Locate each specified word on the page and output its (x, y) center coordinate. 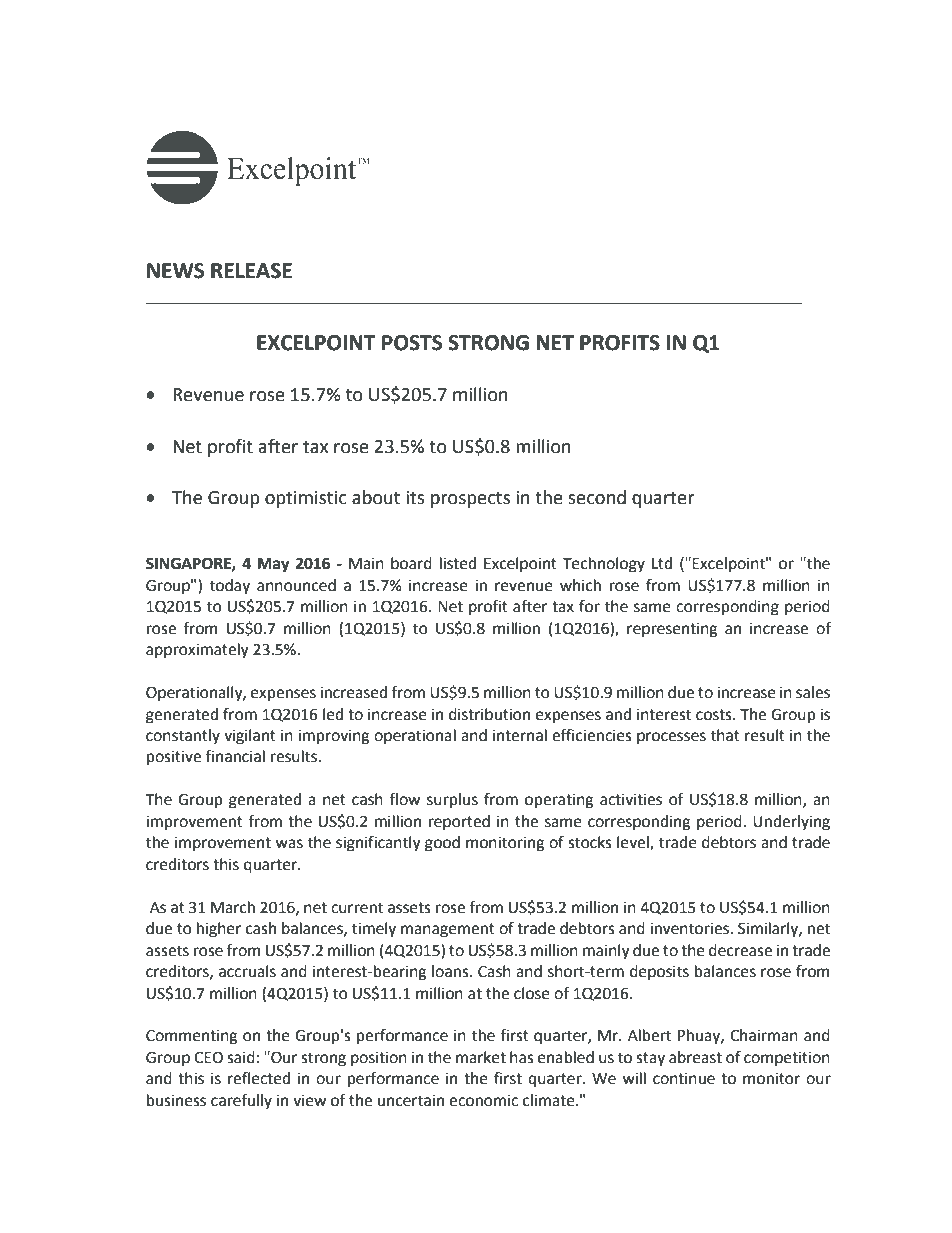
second (597, 497)
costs (715, 715)
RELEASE (251, 271)
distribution (489, 714)
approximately (197, 651)
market (481, 1057)
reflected (259, 1078)
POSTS (412, 343)
